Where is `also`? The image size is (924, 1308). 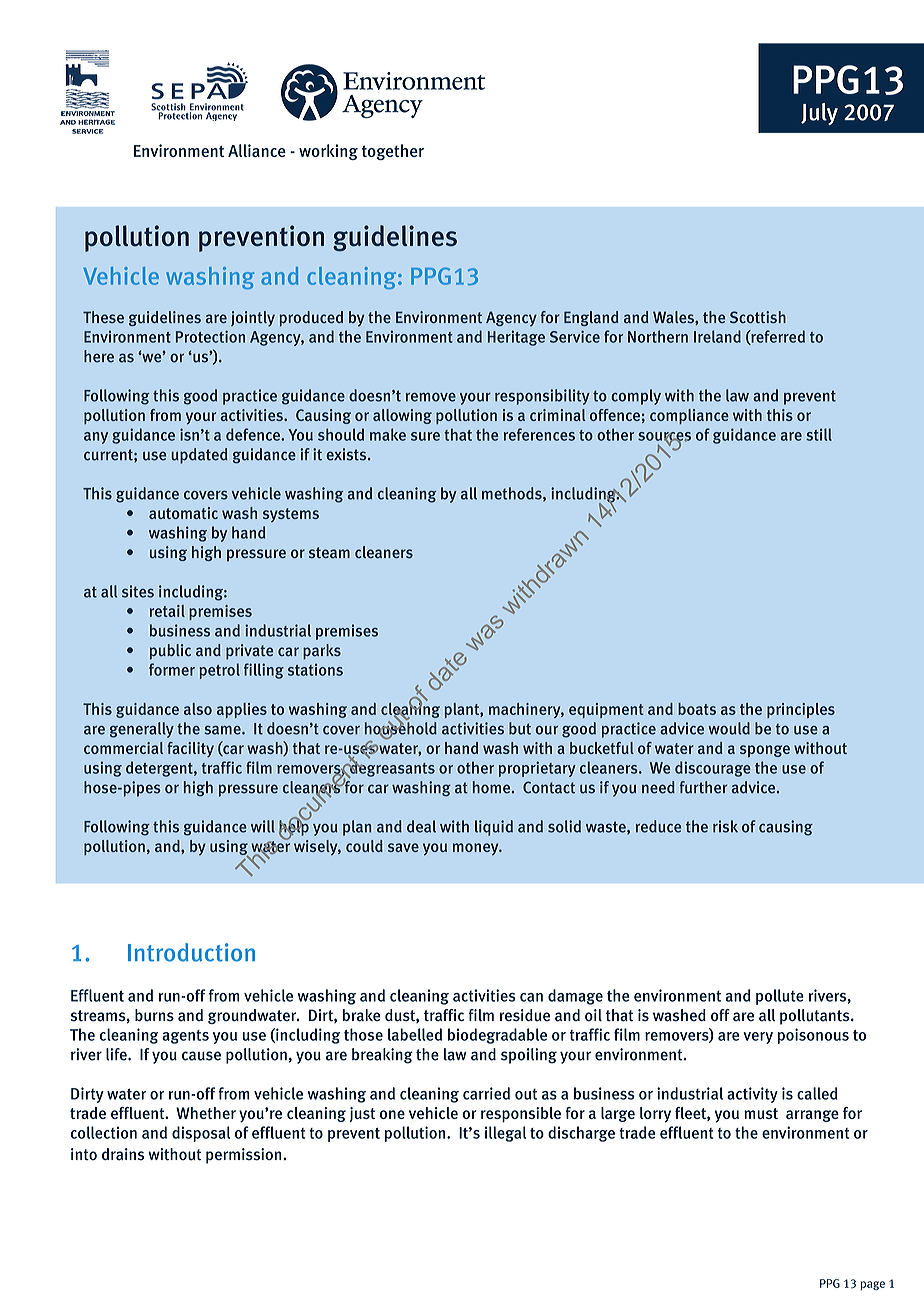 also is located at coordinates (198, 709).
